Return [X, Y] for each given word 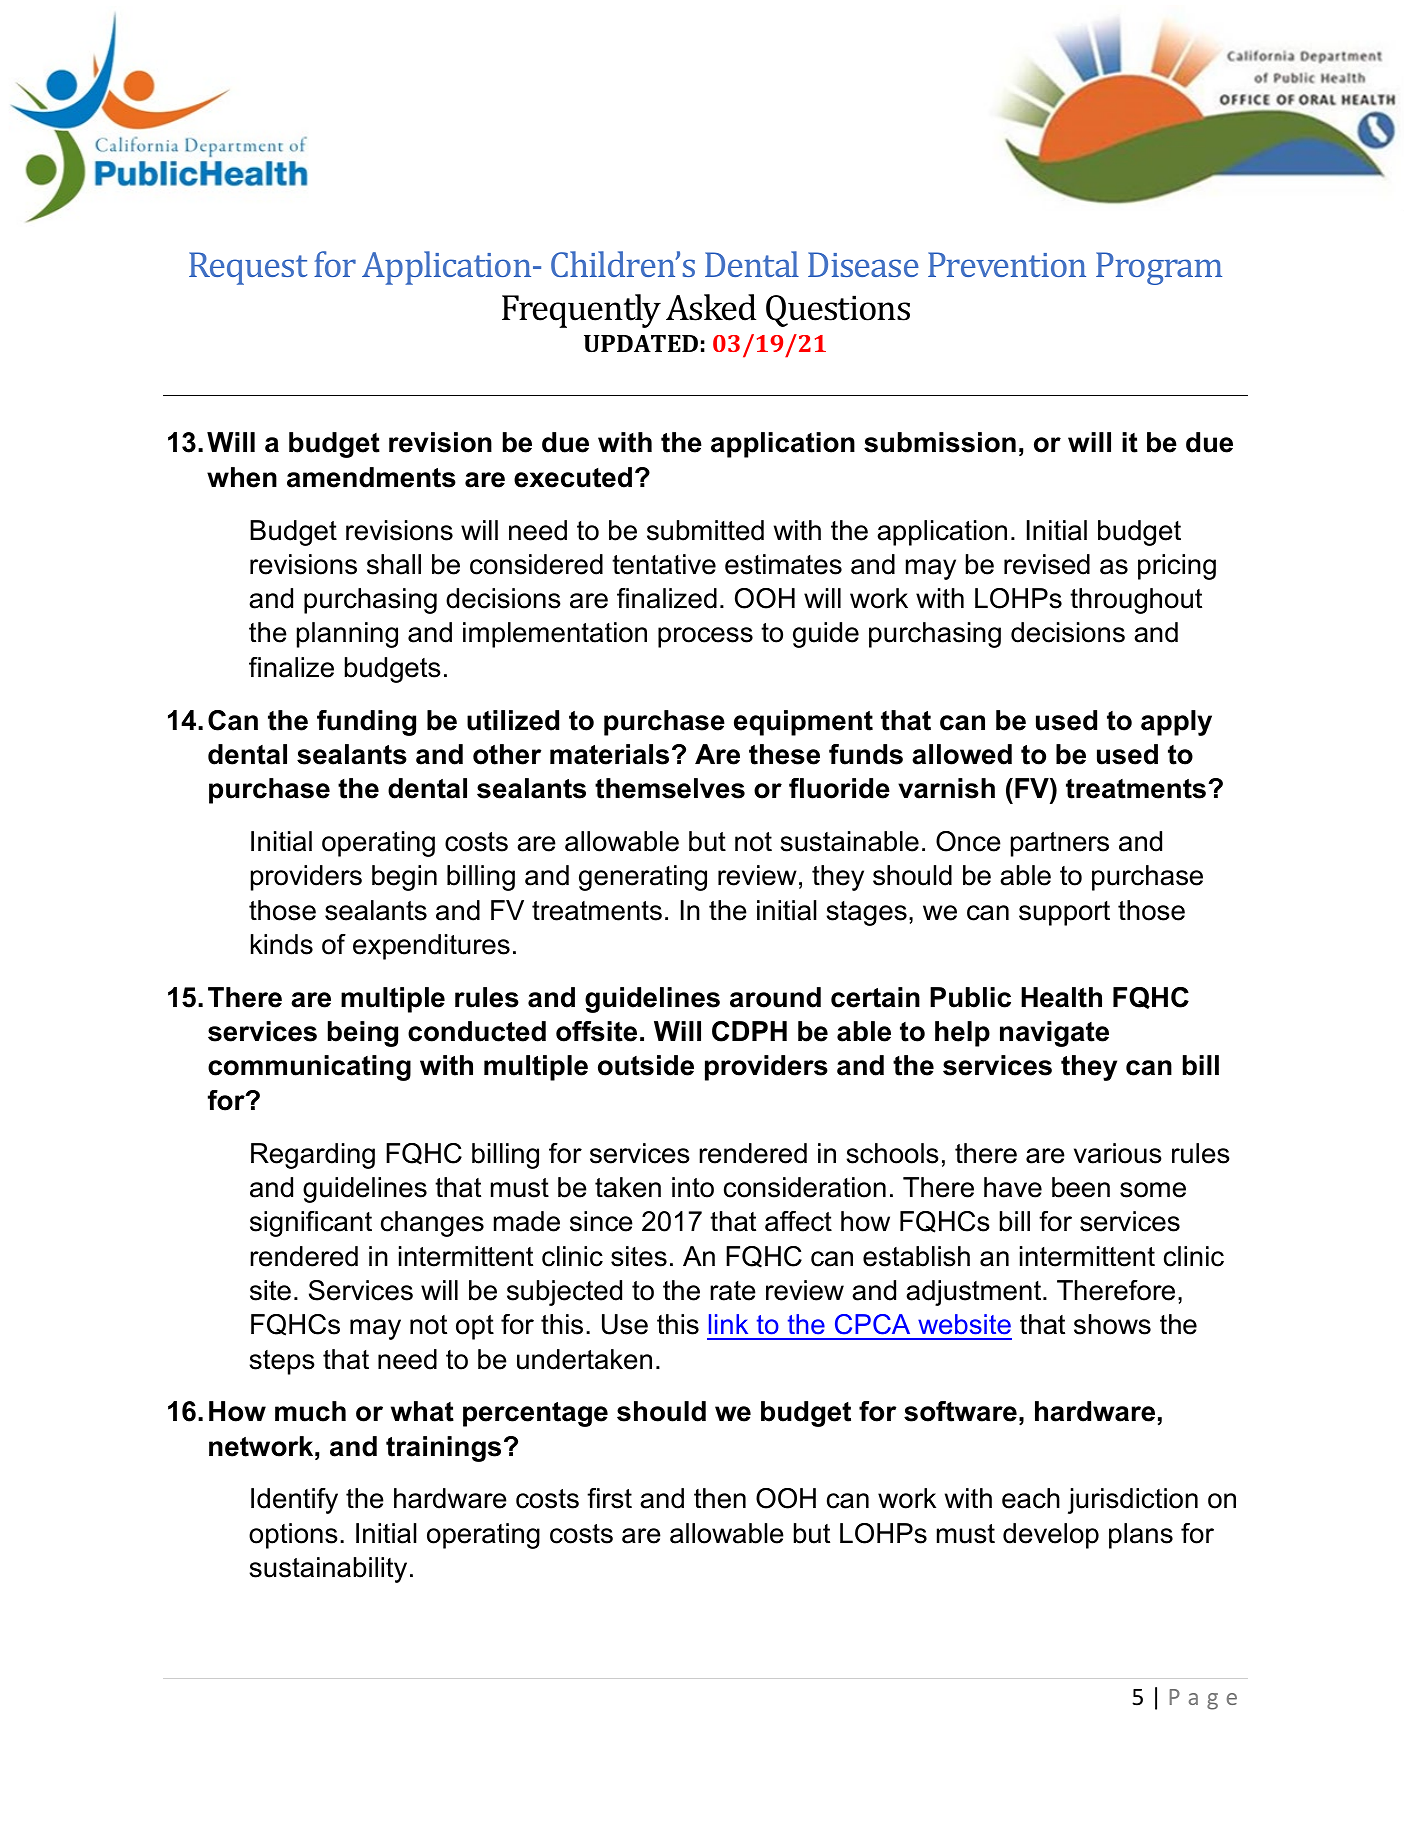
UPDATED [641, 343]
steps [282, 1362]
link [728, 1324]
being [363, 1034]
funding [366, 723]
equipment [803, 723]
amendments [371, 477]
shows [1112, 1324]
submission [940, 442]
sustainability [328, 1570]
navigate [1054, 1034]
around [775, 997]
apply [1176, 723]
